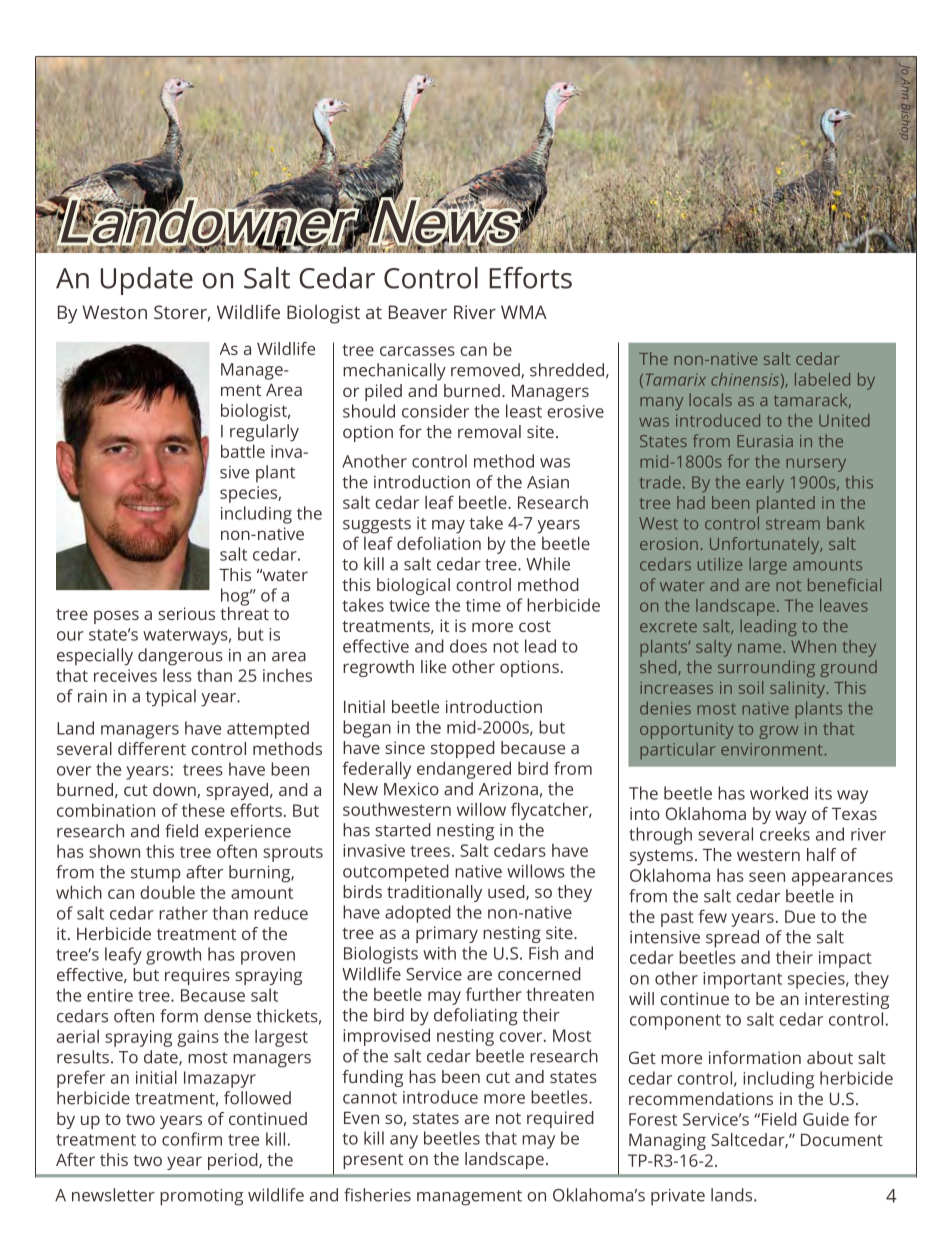 The height and width of the document is (1233, 952). I want to click on worked, so click(779, 793).
